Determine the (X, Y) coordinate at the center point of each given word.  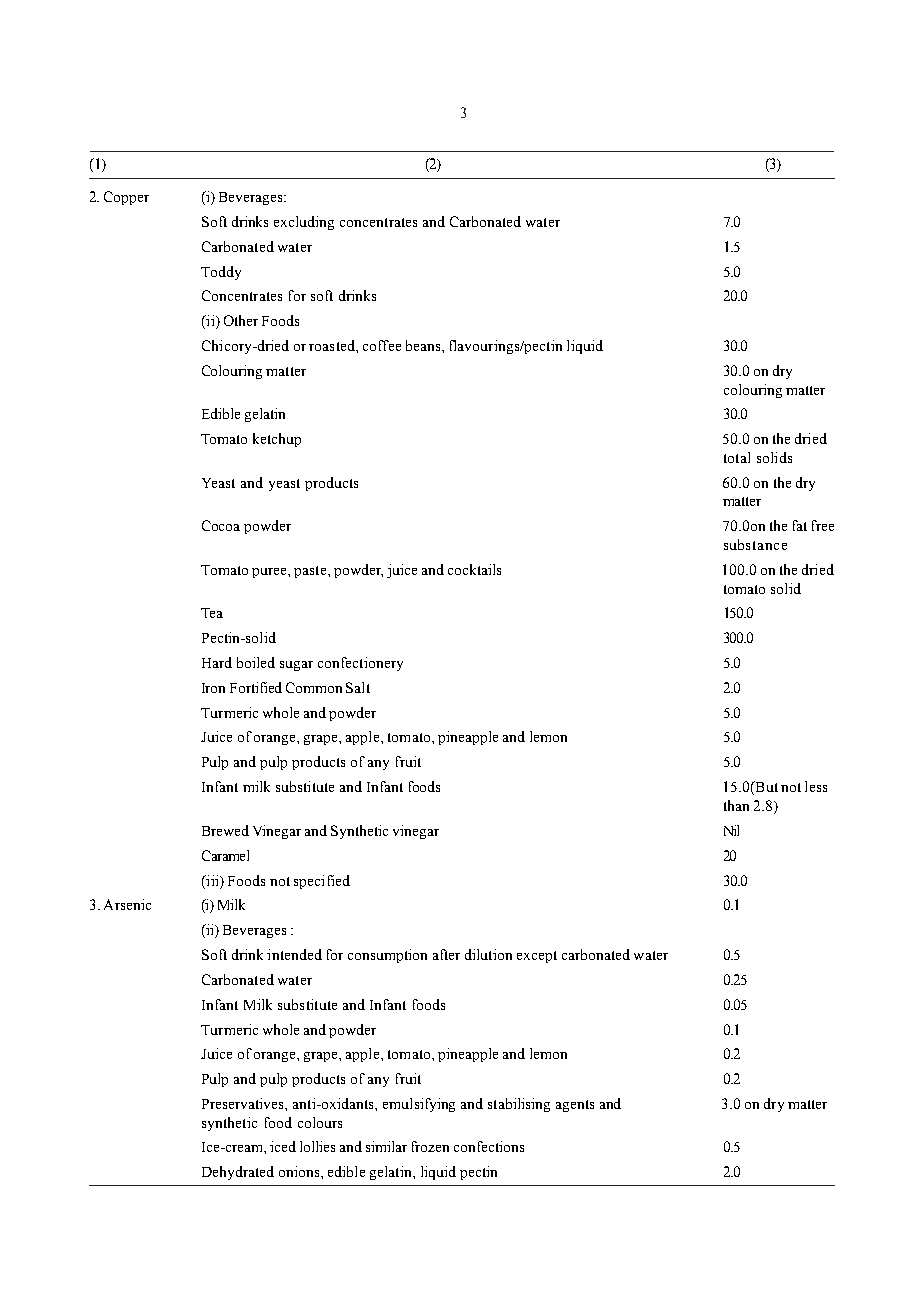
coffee (382, 345)
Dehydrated (238, 1173)
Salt (358, 687)
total (737, 457)
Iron (213, 688)
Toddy (221, 273)
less (816, 786)
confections (489, 1146)
